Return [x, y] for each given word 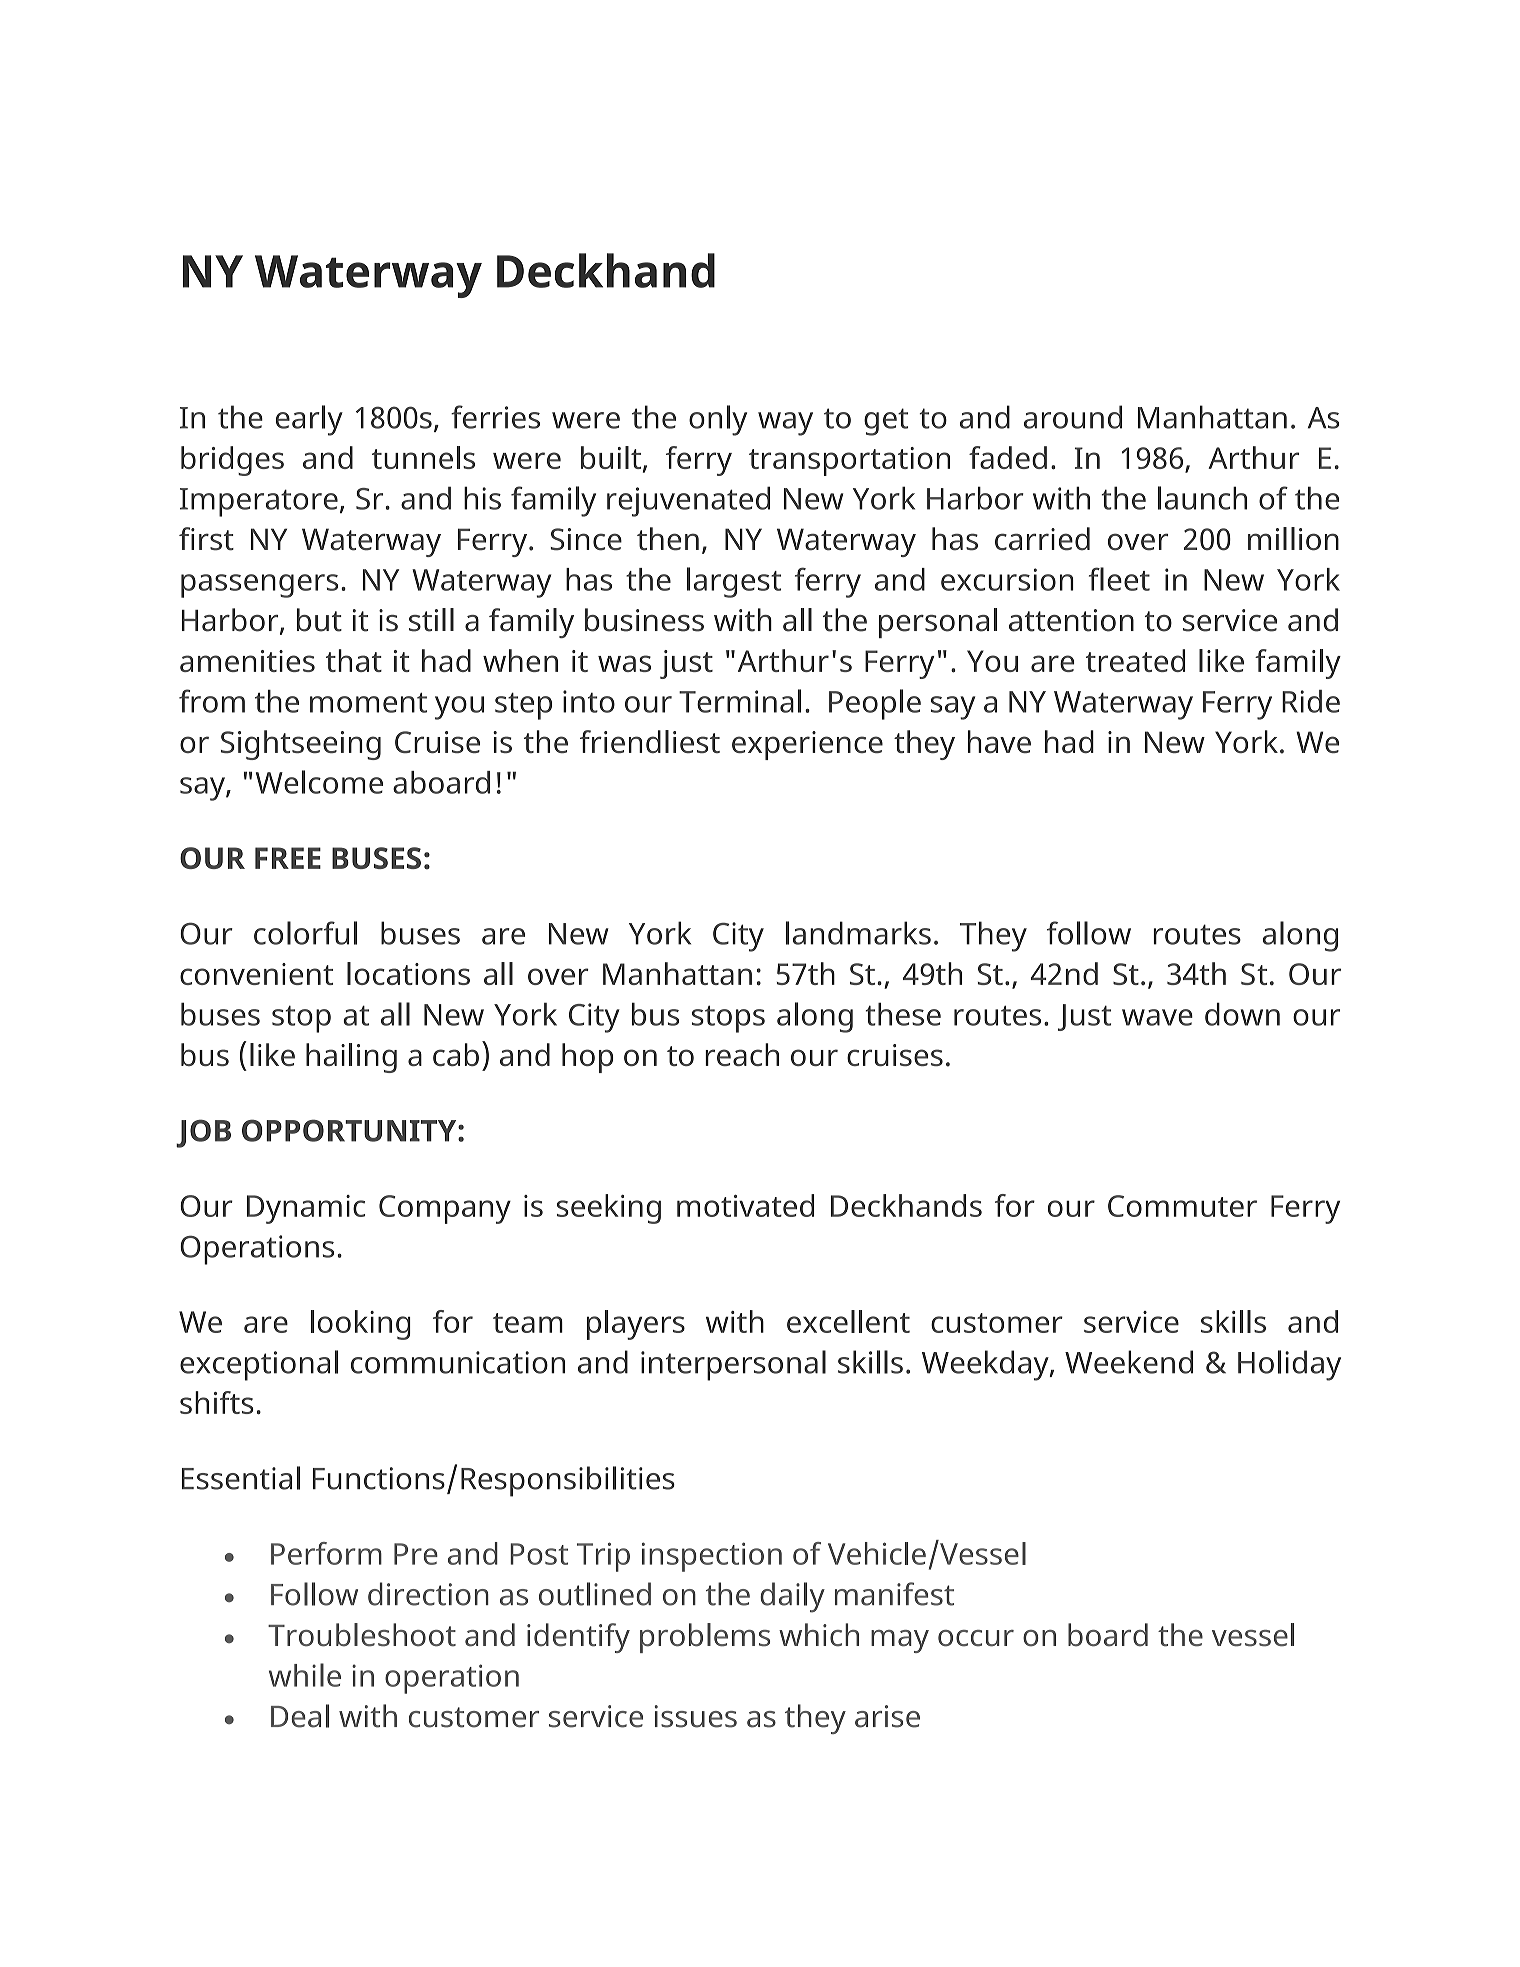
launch [1202, 498]
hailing [351, 1058]
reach [742, 1054]
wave [1157, 1017]
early [309, 420]
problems [705, 1638]
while [305, 1675]
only [718, 420]
